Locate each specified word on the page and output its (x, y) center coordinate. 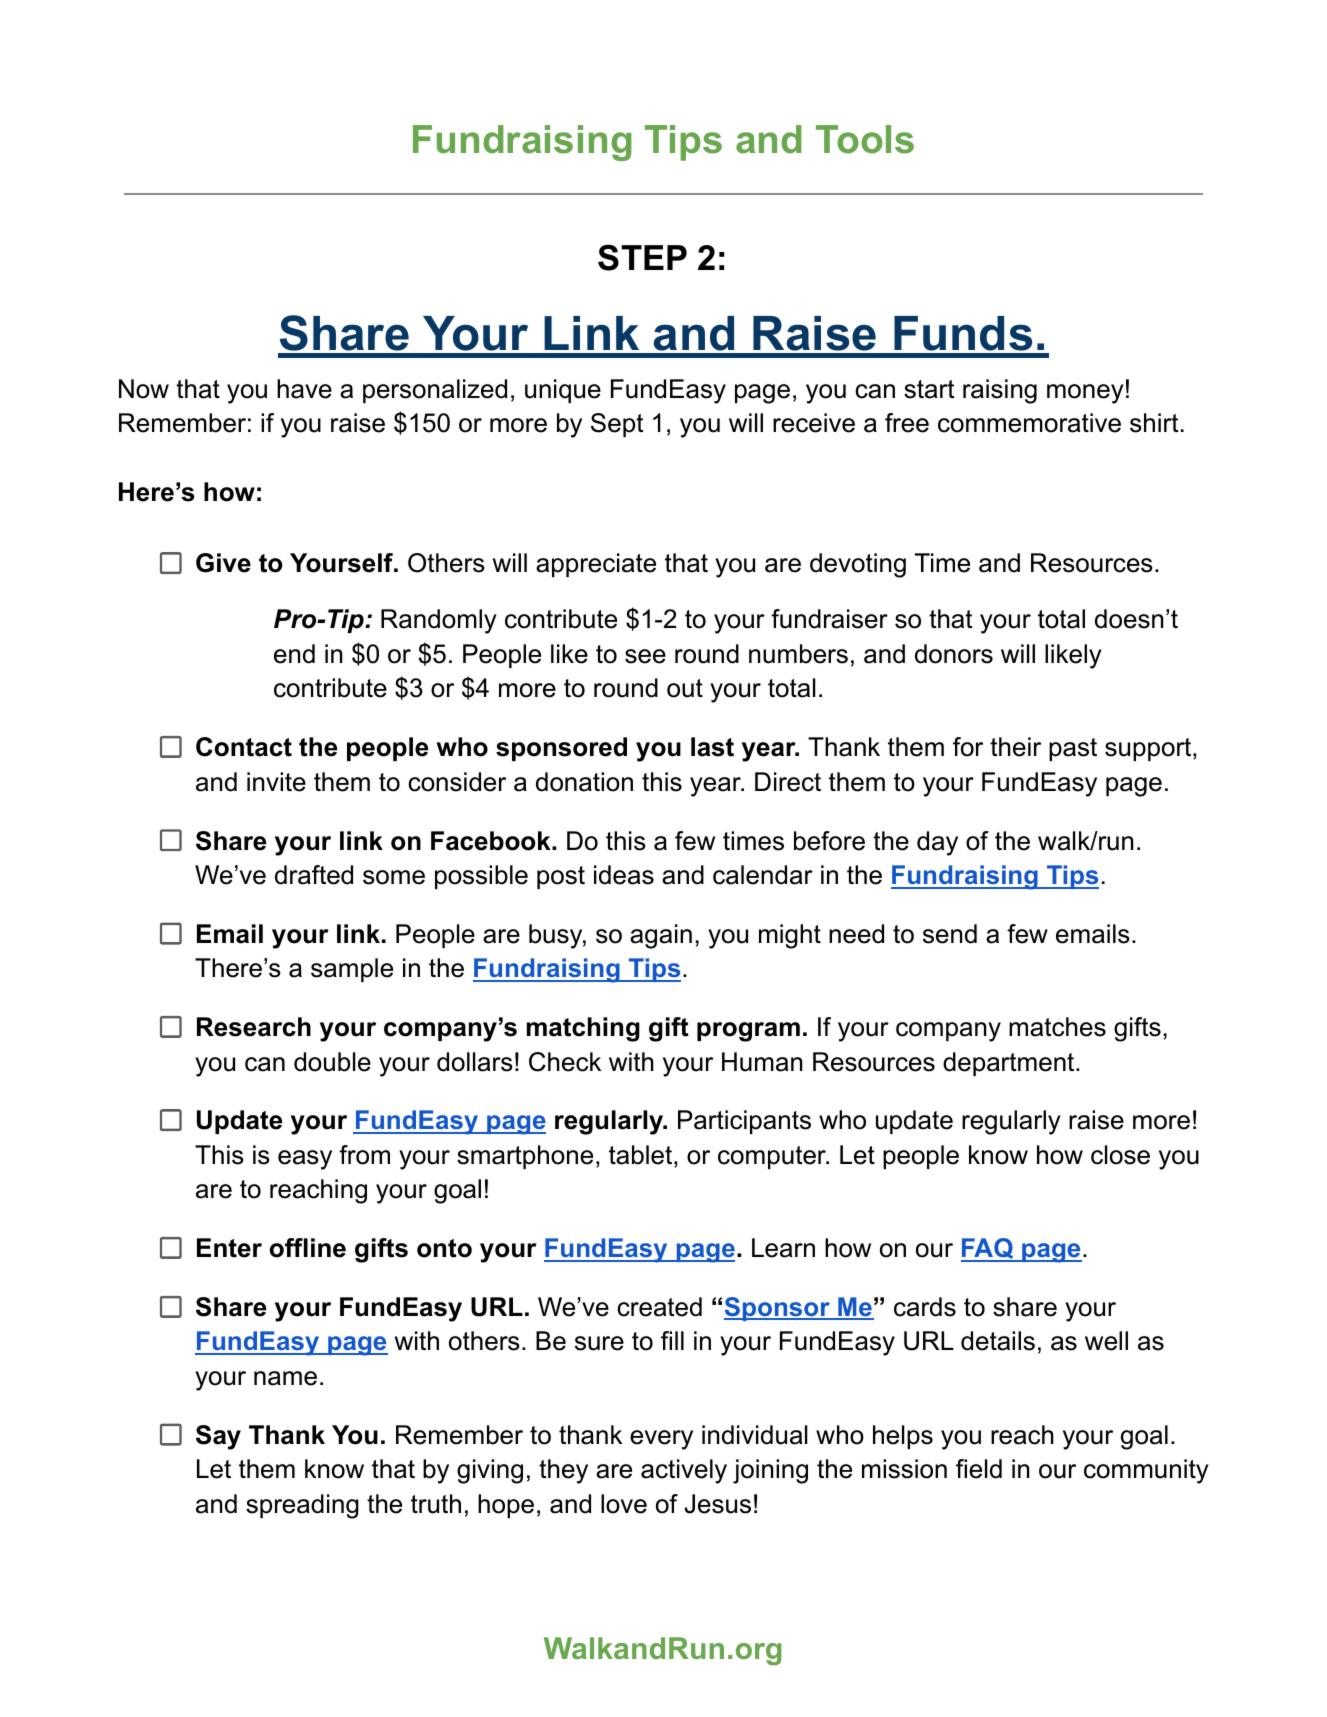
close (1120, 1155)
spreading (302, 1506)
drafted (314, 875)
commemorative (1029, 423)
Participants (744, 1122)
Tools (865, 139)
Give (223, 563)
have (304, 389)
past (1073, 749)
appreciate (596, 565)
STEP (642, 257)
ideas (624, 875)
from (364, 1155)
